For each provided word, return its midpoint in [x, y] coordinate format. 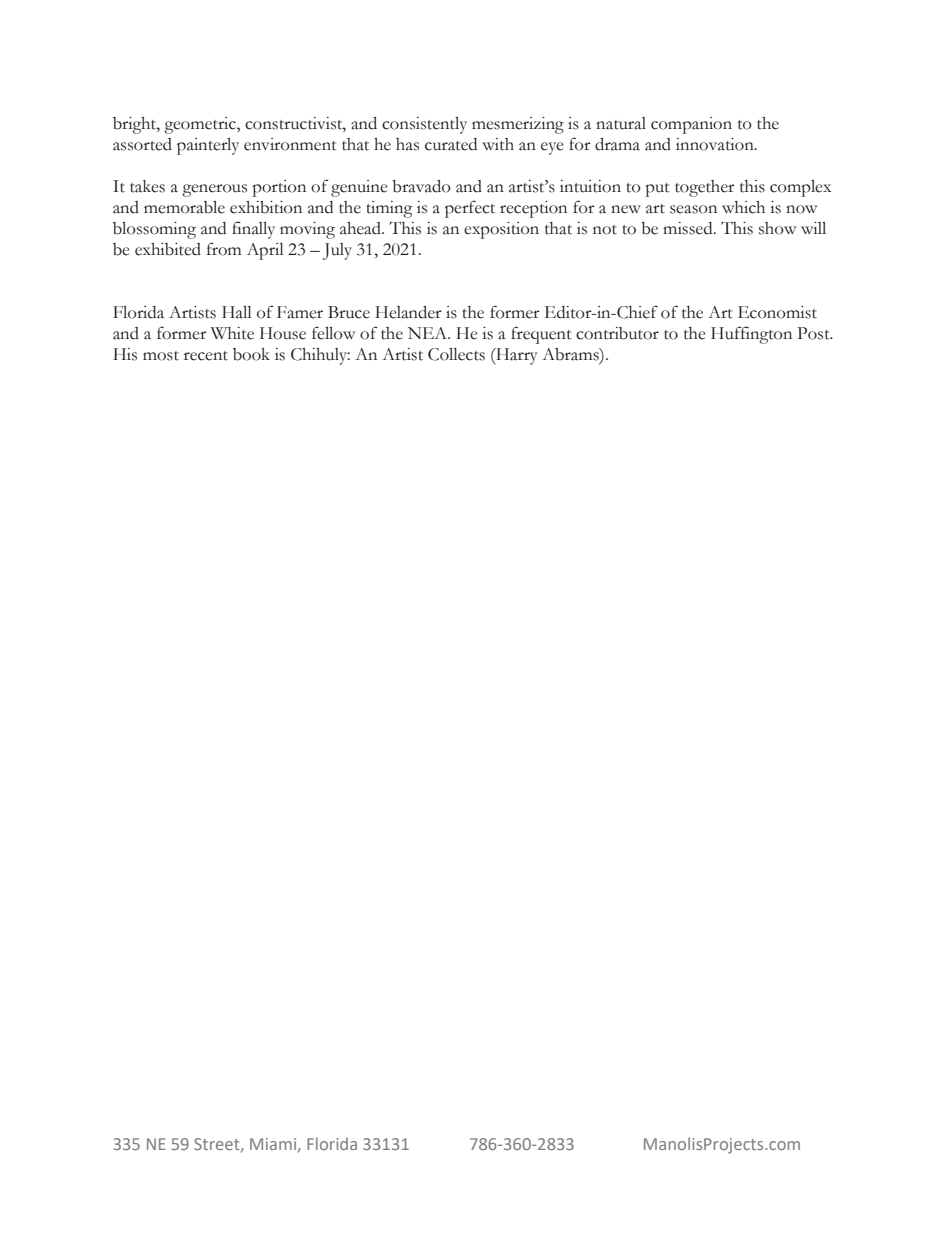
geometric [201, 125]
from [224, 249]
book [251, 354]
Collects [456, 354]
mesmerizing [518, 125]
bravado [421, 186]
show [777, 228]
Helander [408, 312]
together [705, 188]
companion [691, 125]
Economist [777, 312]
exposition [501, 230]
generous [214, 190]
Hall [237, 312]
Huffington [751, 335]
